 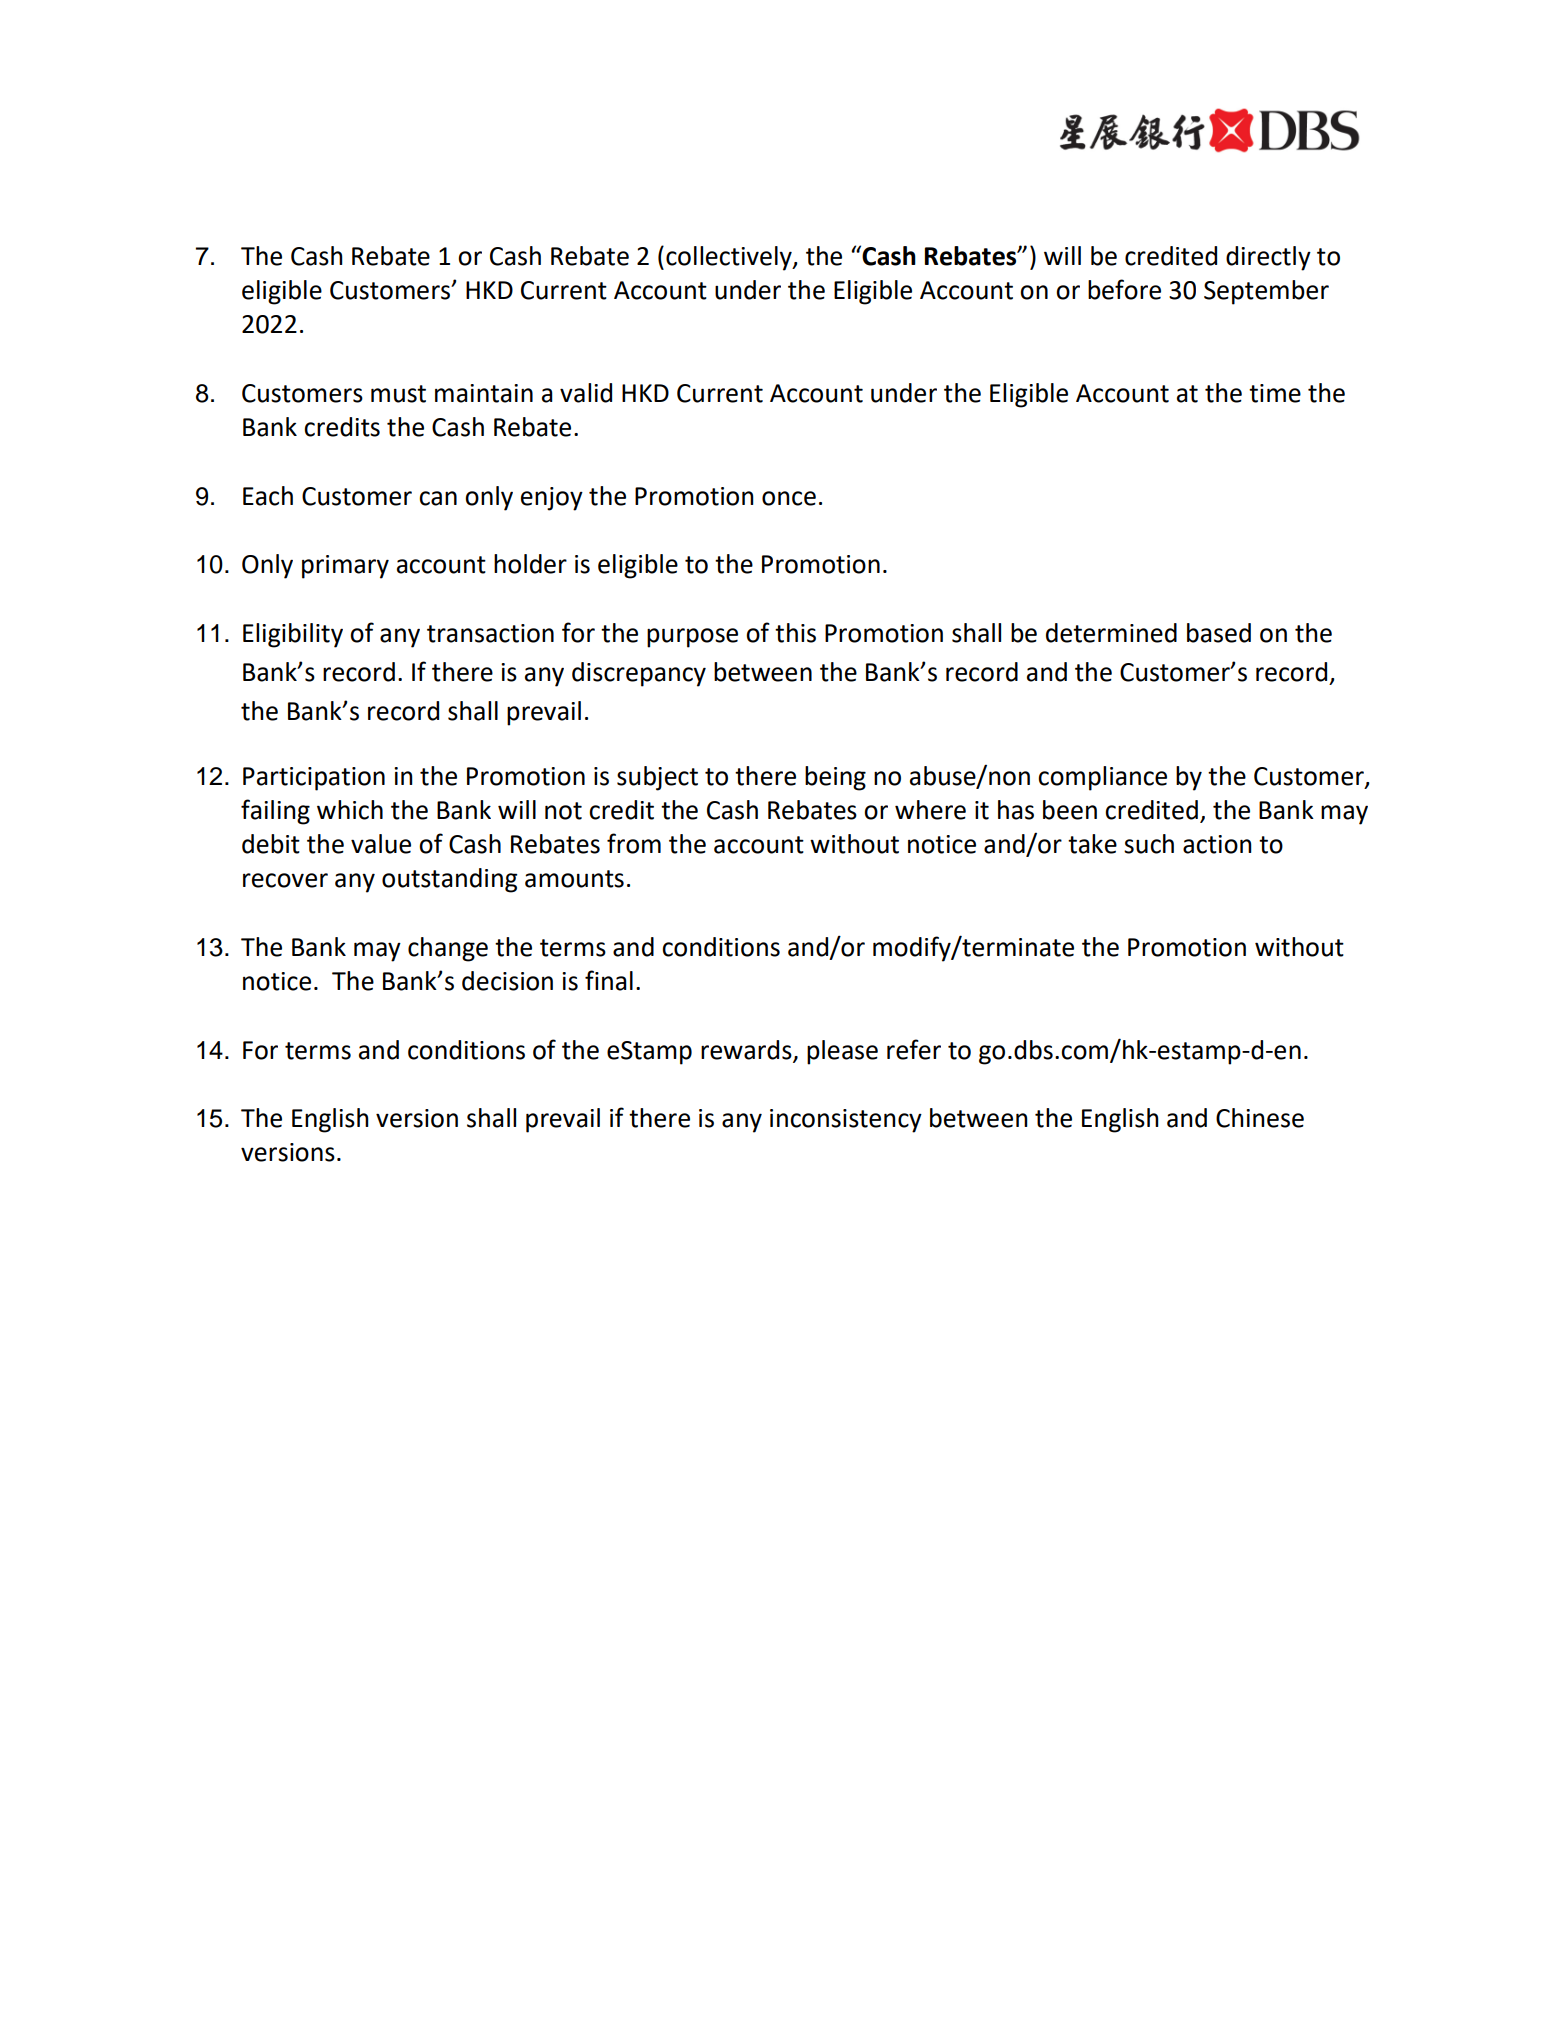 What do you see at coordinates (1275, 393) in the screenshot?
I see `time` at bounding box center [1275, 393].
